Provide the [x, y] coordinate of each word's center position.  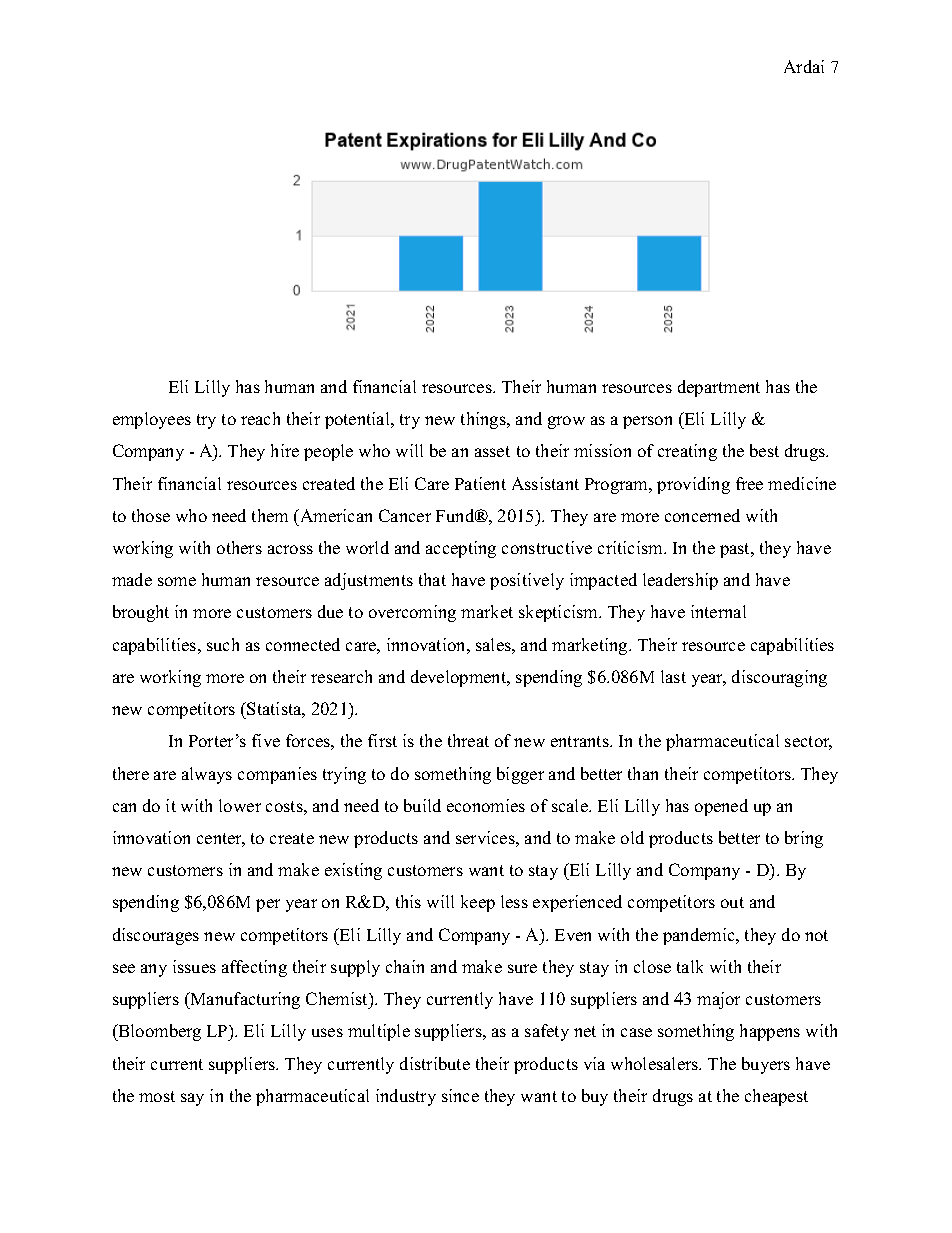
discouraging [779, 678]
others [239, 547]
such [223, 644]
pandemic [700, 936]
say [192, 1099]
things [484, 420]
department [719, 388]
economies [486, 805]
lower [240, 805]
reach [260, 418]
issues [194, 966]
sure [522, 968]
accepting [461, 549]
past [736, 550]
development [460, 678]
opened [721, 807]
